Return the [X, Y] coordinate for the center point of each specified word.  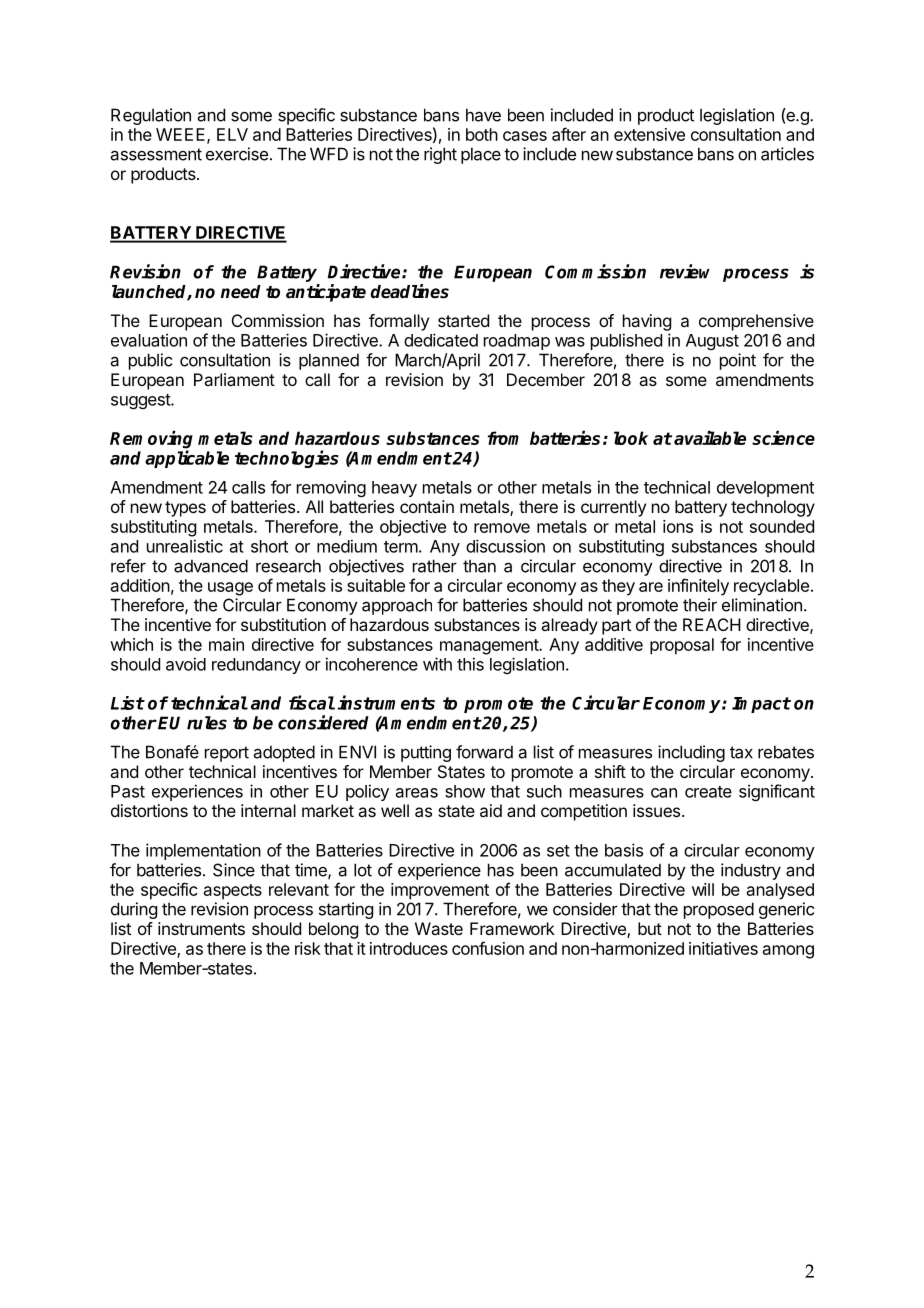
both [482, 134]
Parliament [234, 379]
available [710, 437]
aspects [233, 892]
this [470, 664]
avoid [186, 664]
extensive [649, 134]
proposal [682, 646]
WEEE [182, 135]
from [503, 438]
